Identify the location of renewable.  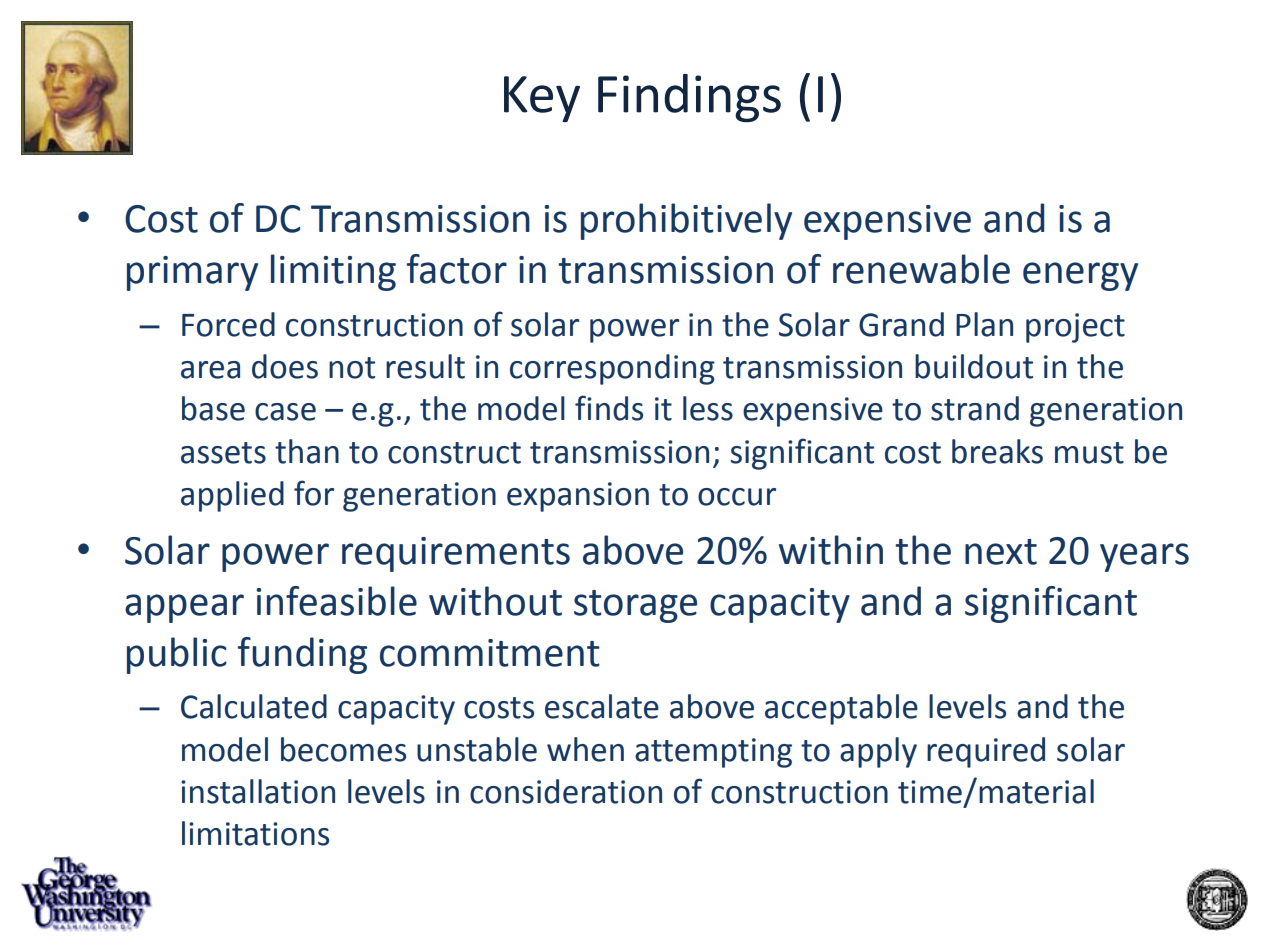
(921, 269).
